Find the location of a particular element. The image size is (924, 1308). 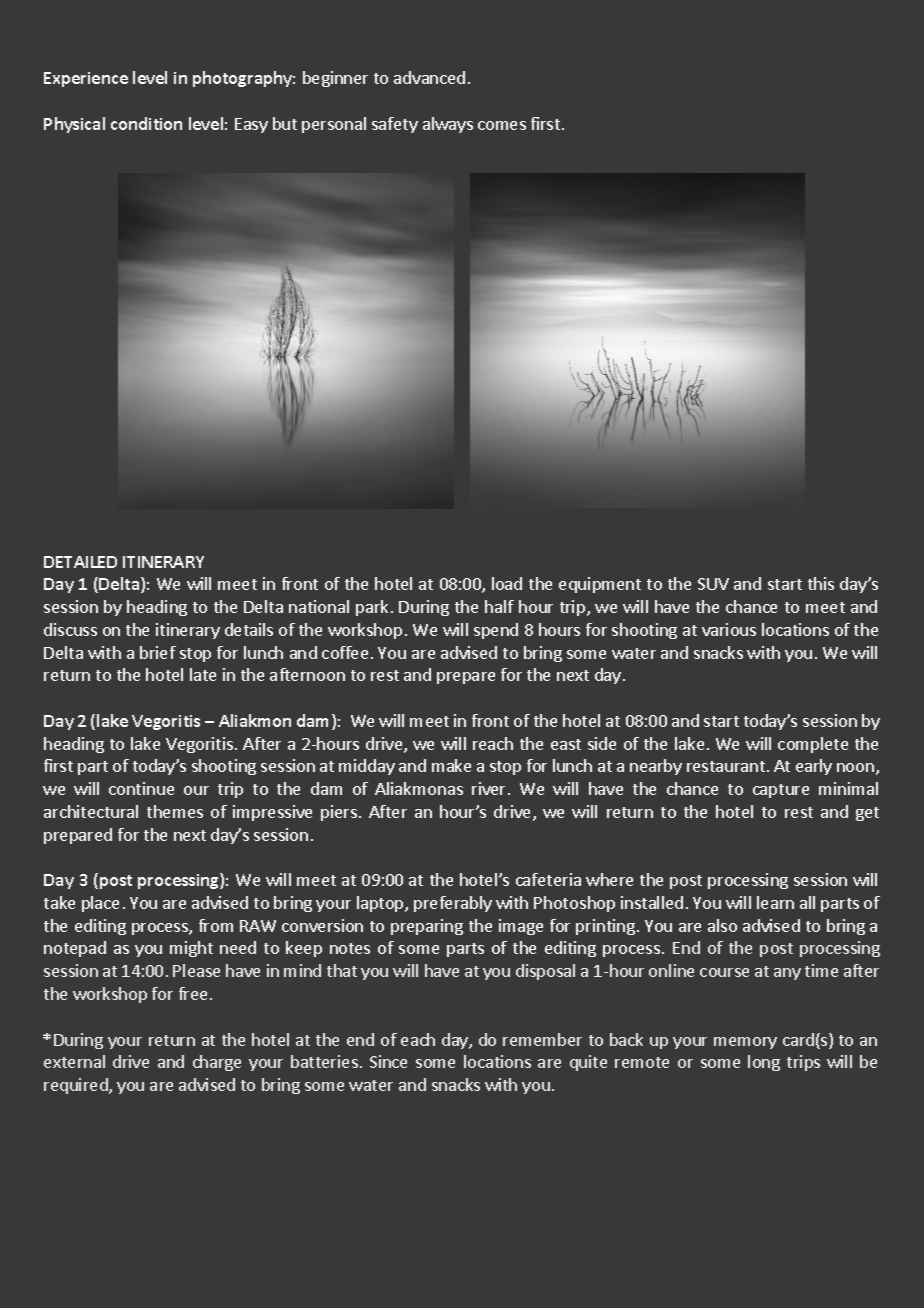

SUV is located at coordinates (713, 584).
